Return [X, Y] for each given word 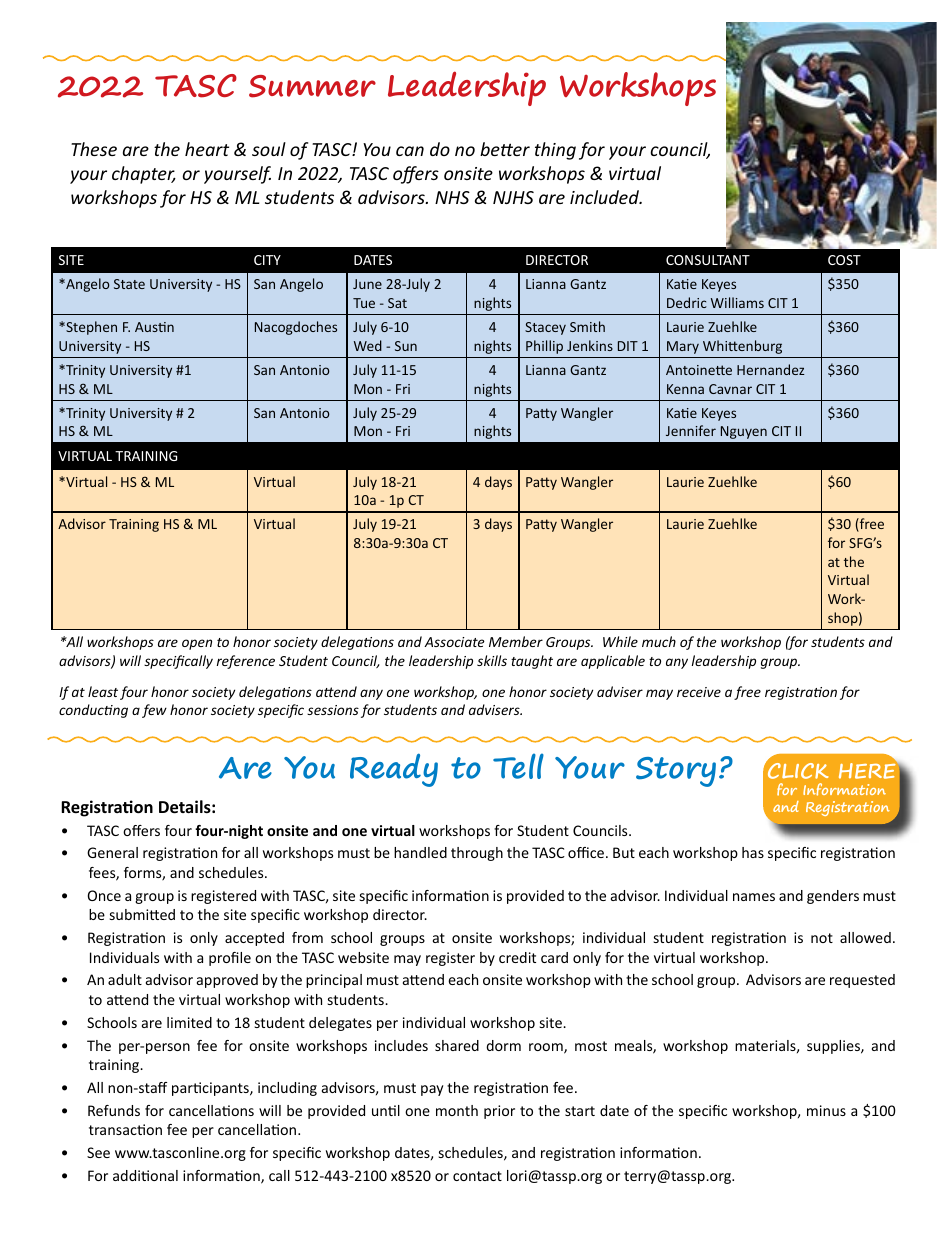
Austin [154, 327]
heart [207, 149]
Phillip [544, 347]
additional [145, 1175]
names [754, 897]
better [505, 149]
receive [699, 692]
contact [477, 1176]
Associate [454, 642]
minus [826, 1110]
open [197, 644]
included [606, 197]
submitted [142, 914]
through [477, 854]
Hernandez [771, 369]
